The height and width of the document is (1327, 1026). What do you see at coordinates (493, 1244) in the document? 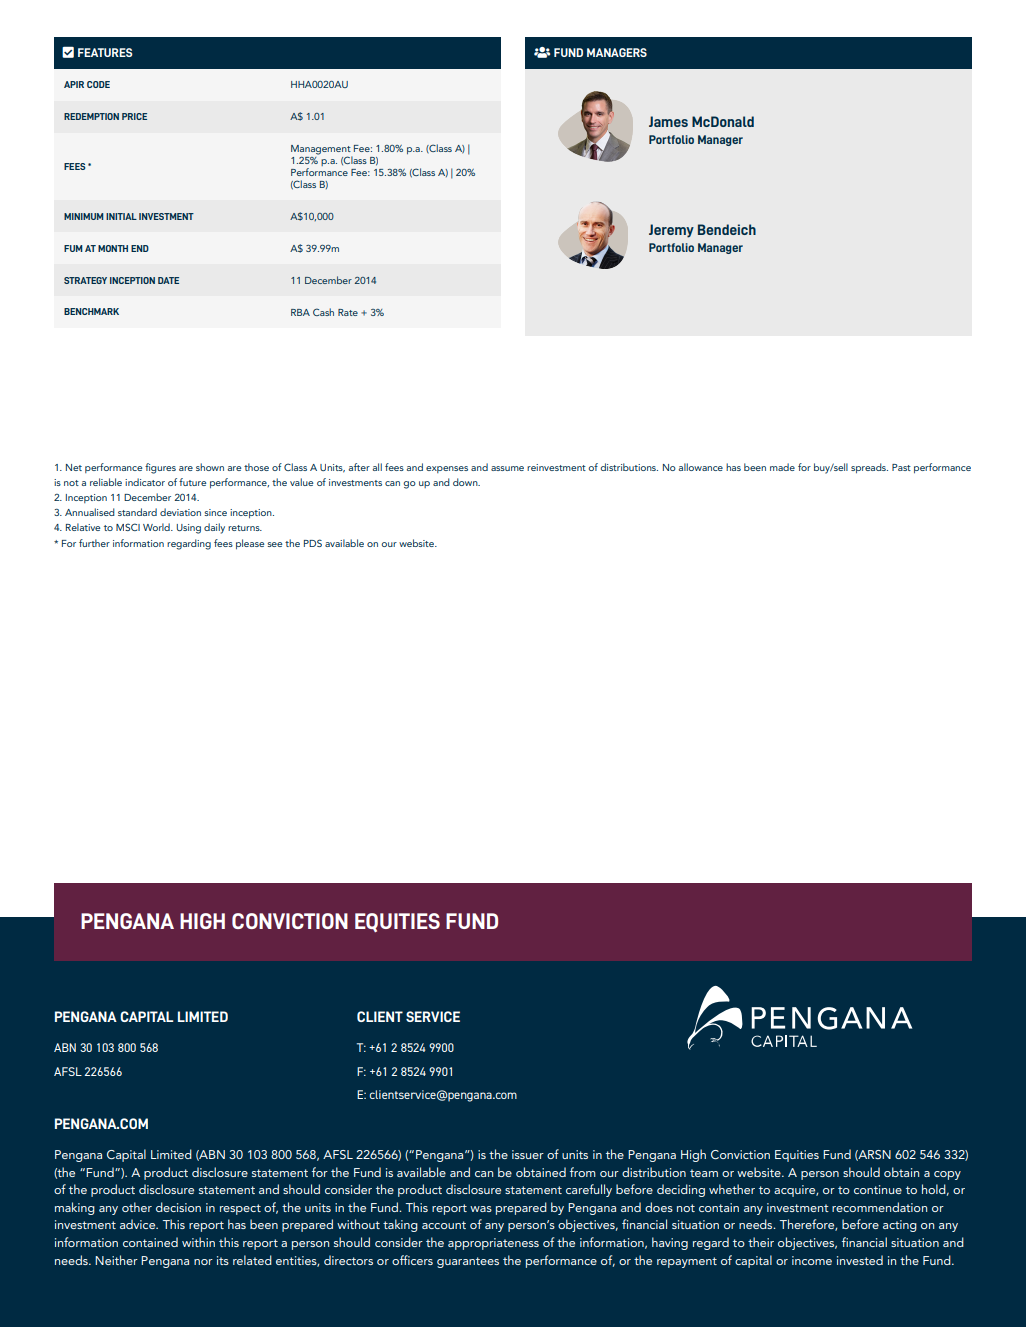
I see `appropriateness` at bounding box center [493, 1244].
